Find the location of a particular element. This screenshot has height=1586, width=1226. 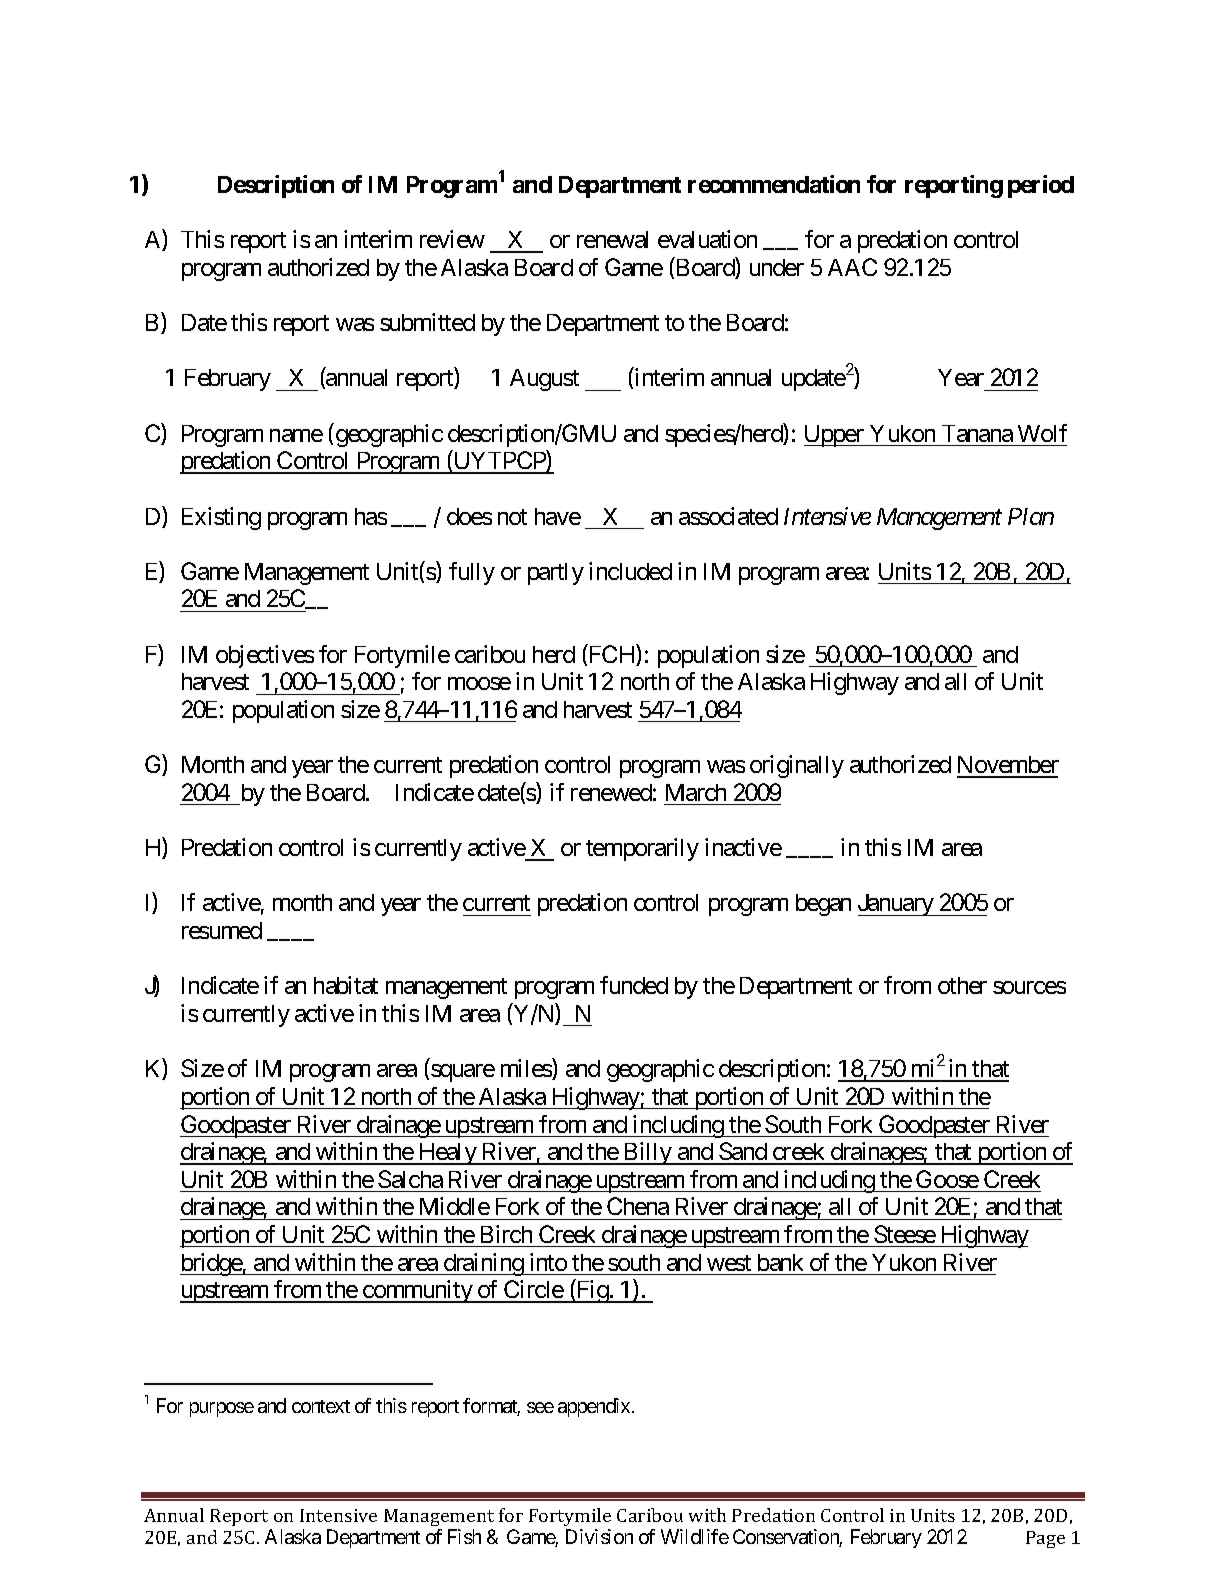

Goose is located at coordinates (947, 1179).
